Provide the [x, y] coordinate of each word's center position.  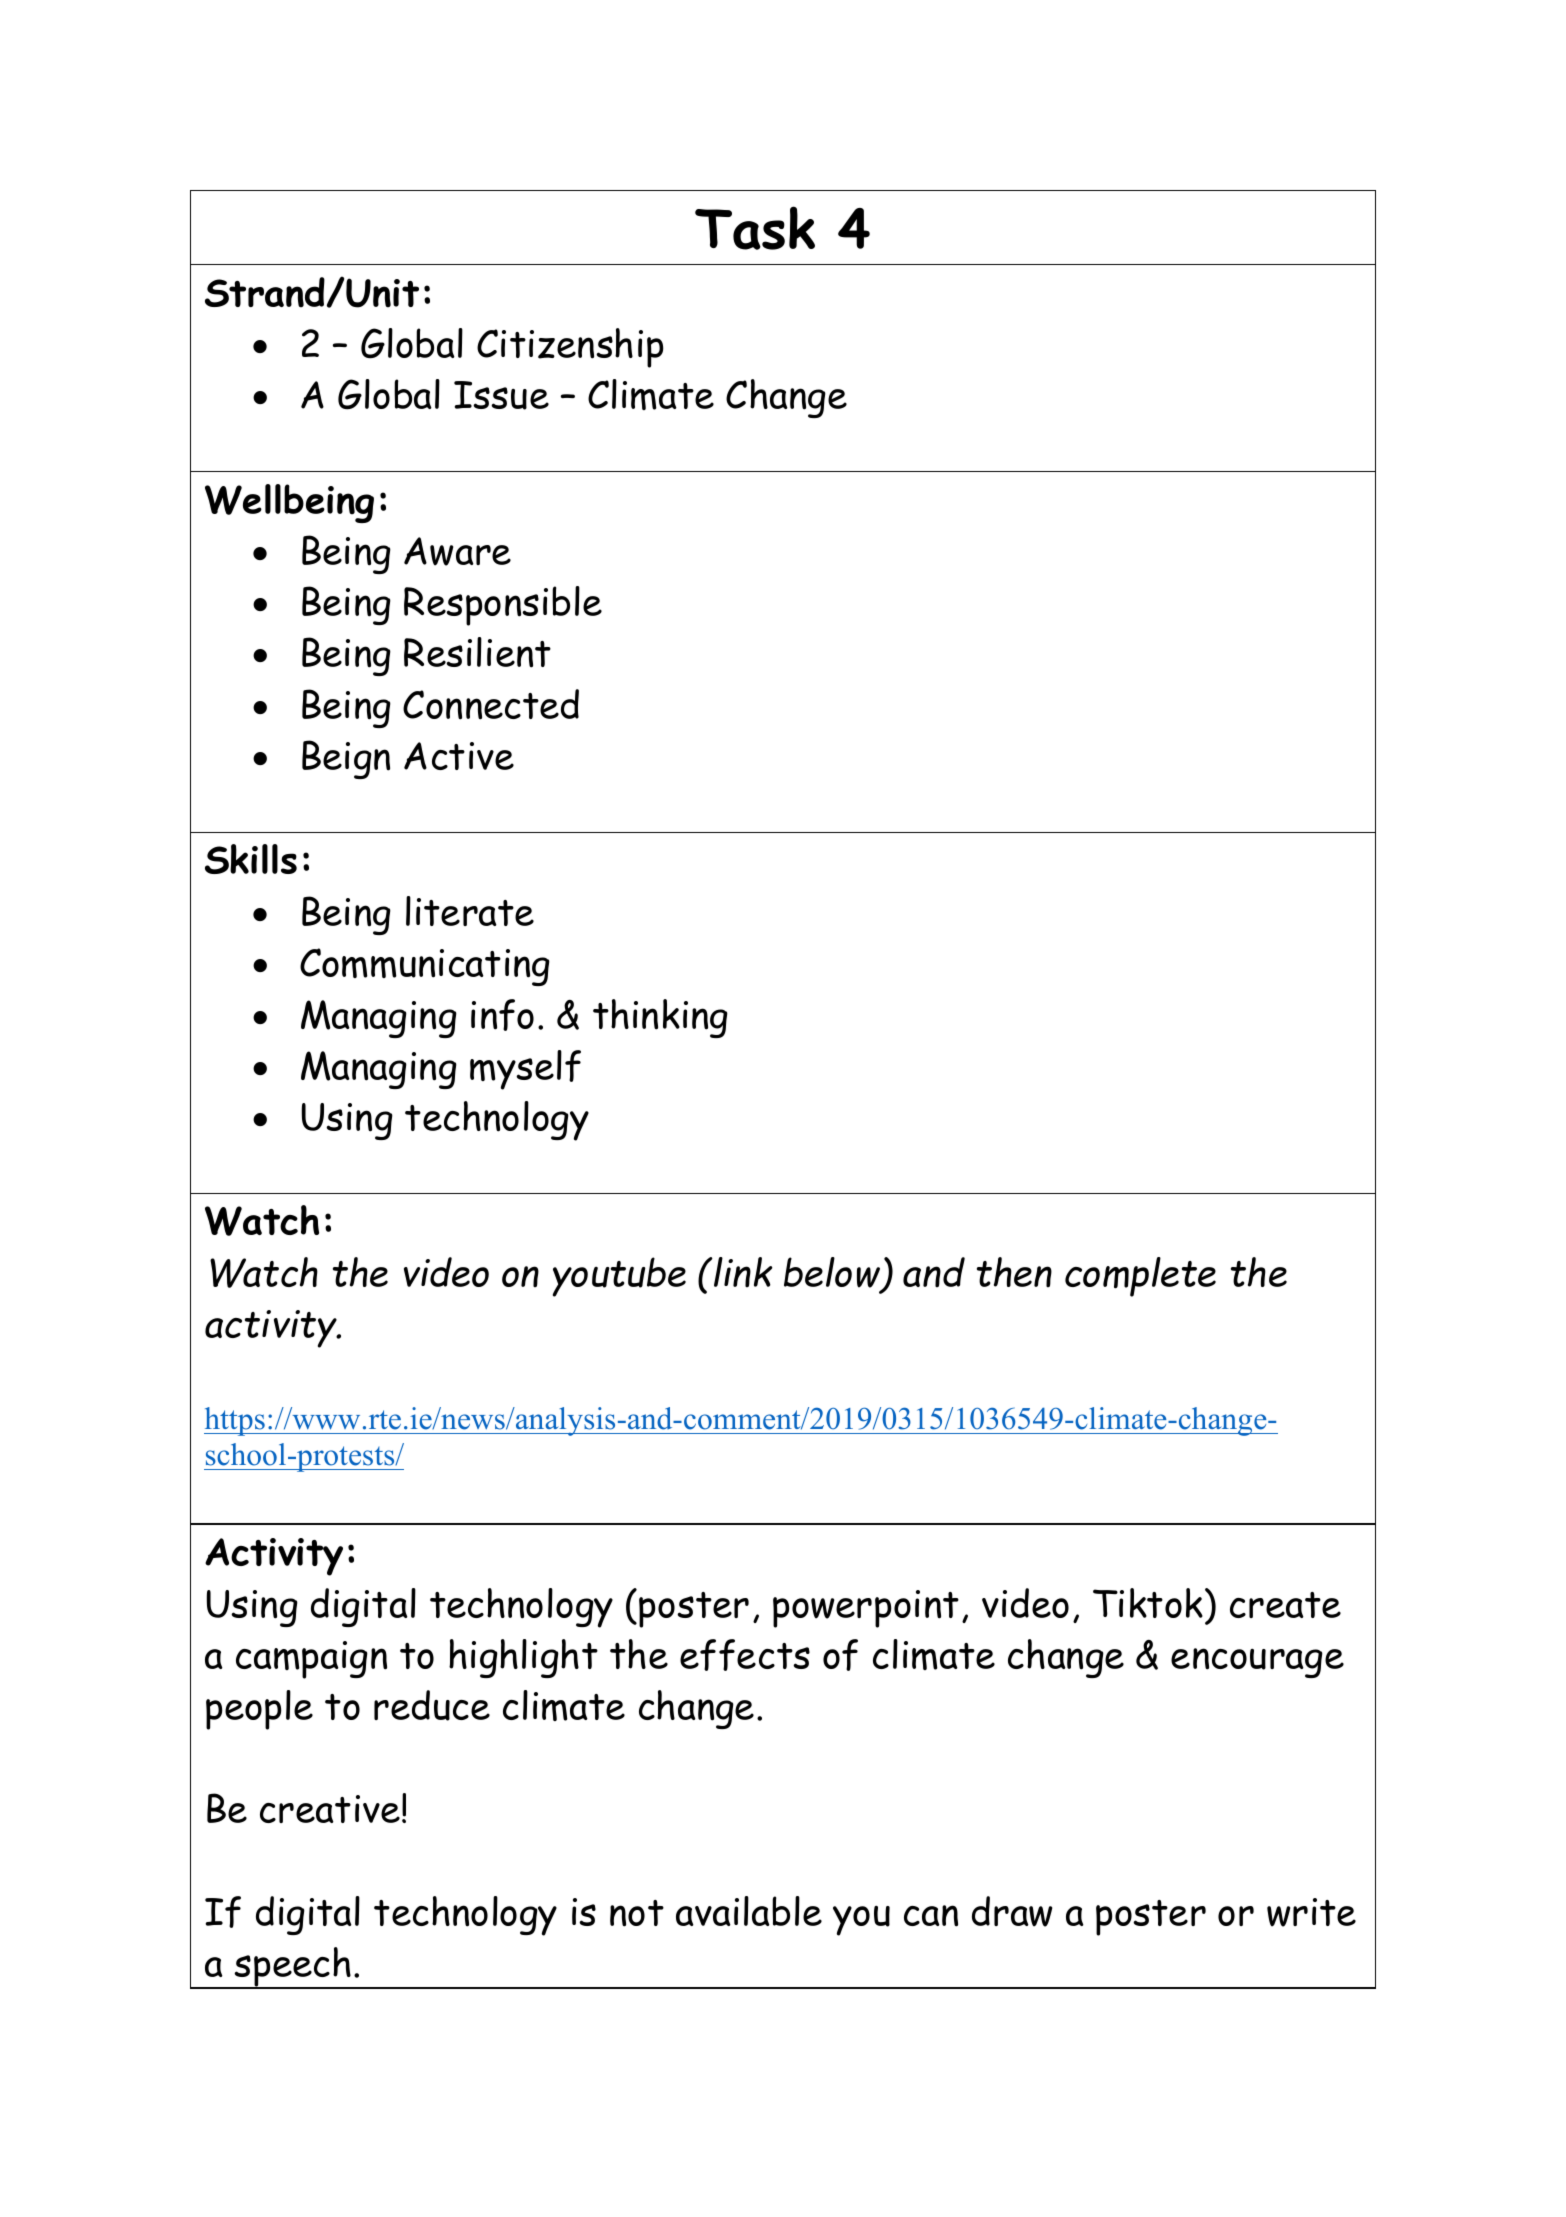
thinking [660, 1018]
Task [755, 228]
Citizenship [570, 348]
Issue [501, 395]
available [749, 1911]
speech [293, 1968]
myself [525, 1070]
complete [1140, 1277]
